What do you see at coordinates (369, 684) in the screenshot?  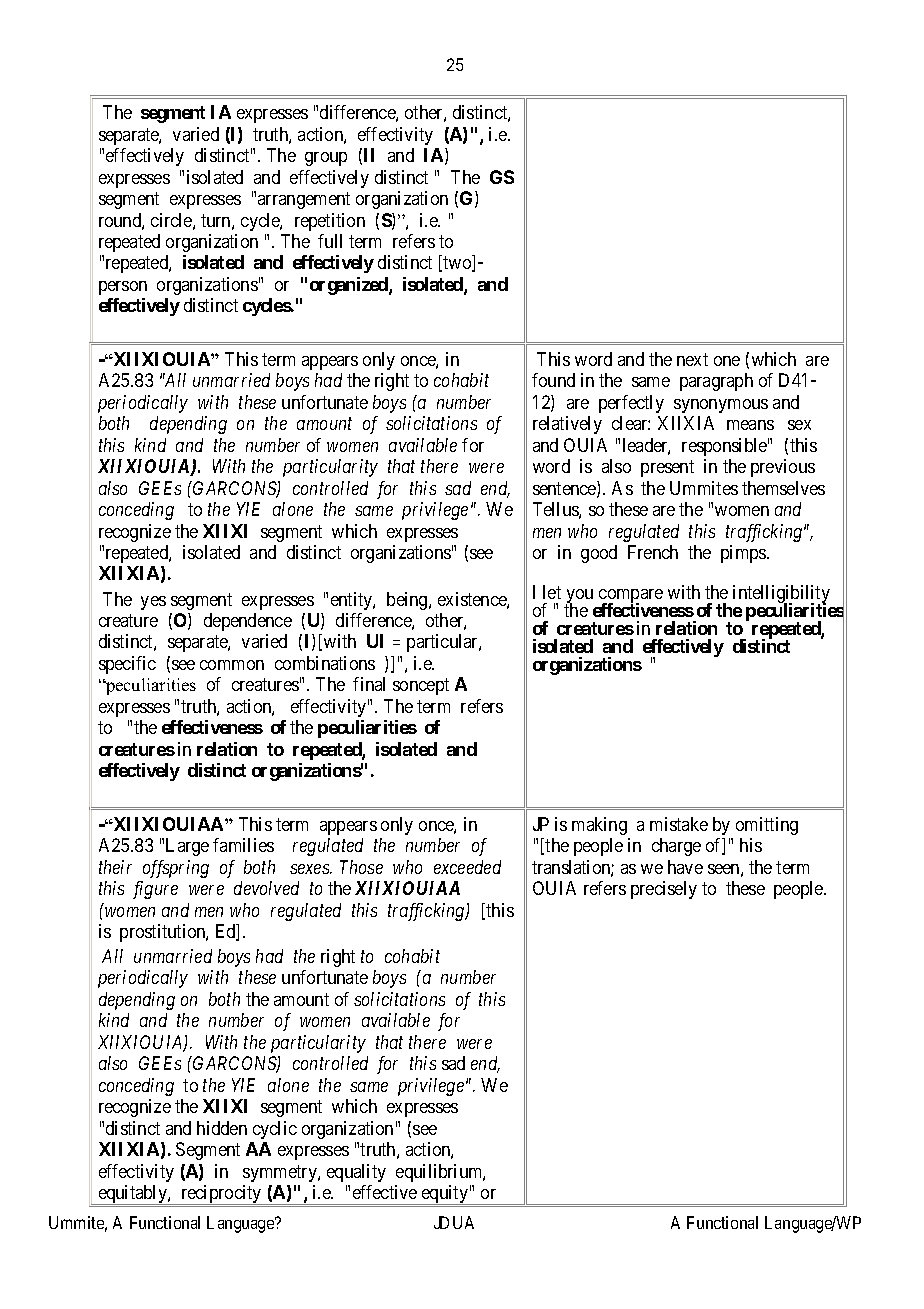 I see `final` at bounding box center [369, 684].
